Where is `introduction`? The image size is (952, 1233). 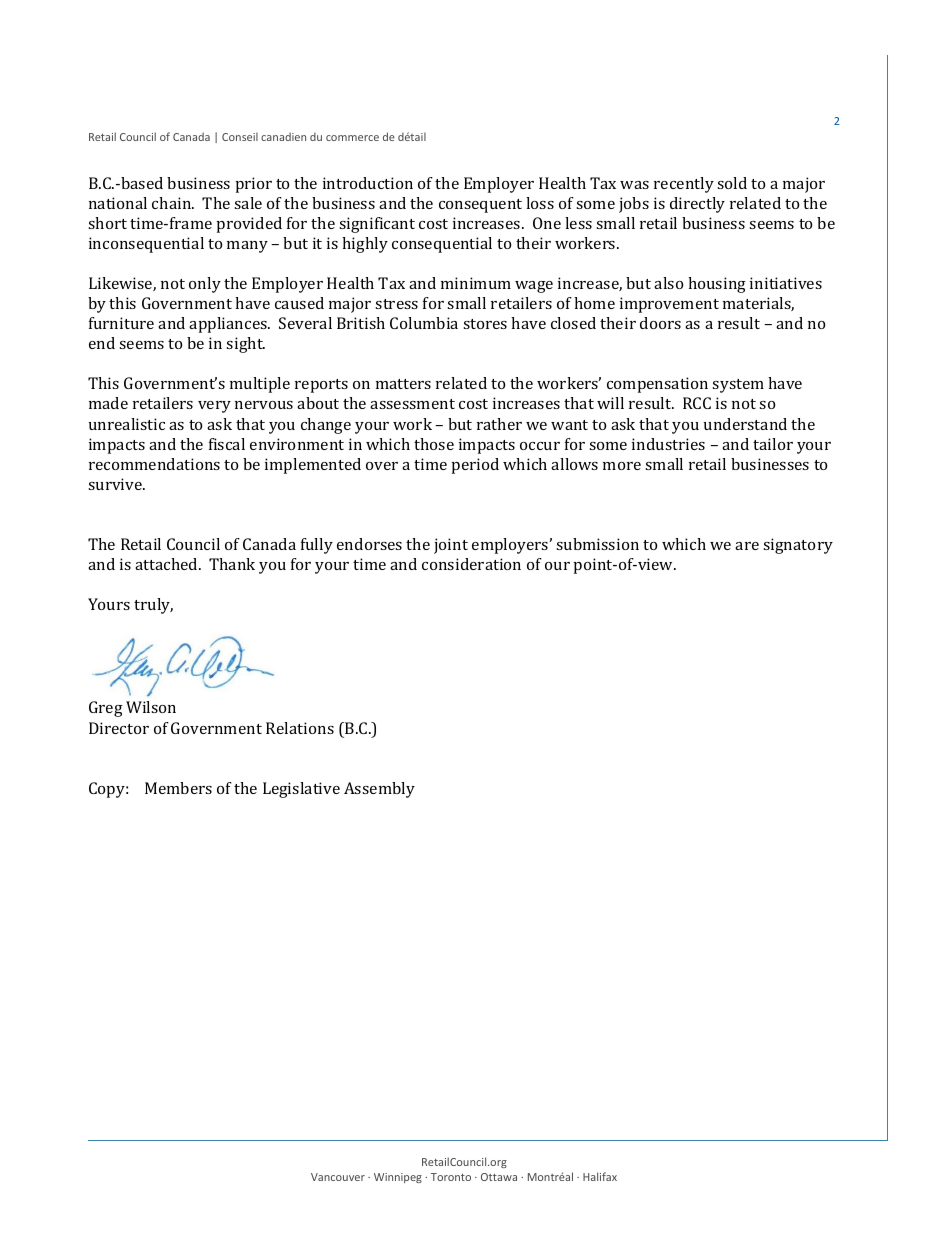
introduction is located at coordinates (368, 183).
